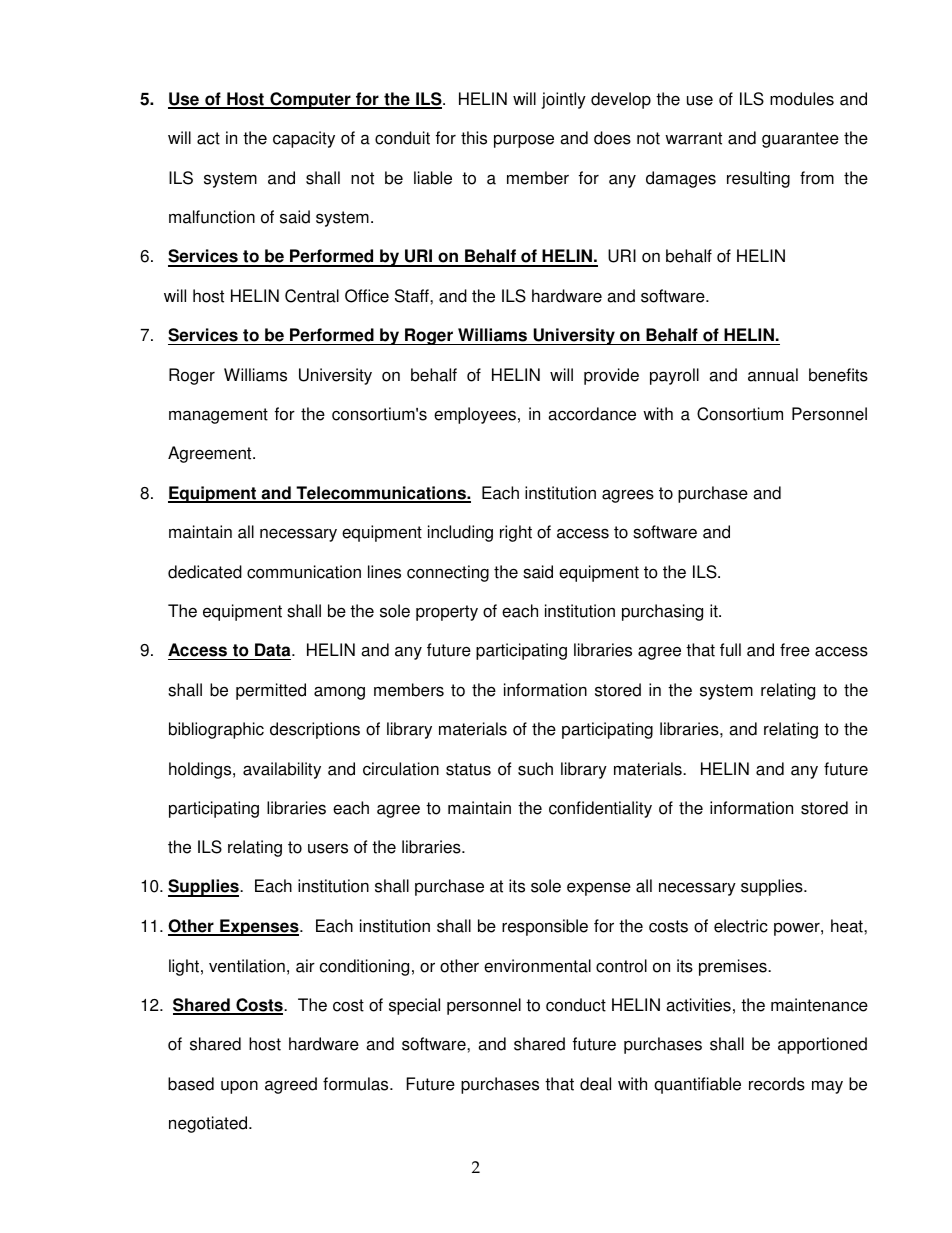 The image size is (952, 1233). Describe the element at coordinates (304, 139) in the screenshot. I see `capacity` at that location.
